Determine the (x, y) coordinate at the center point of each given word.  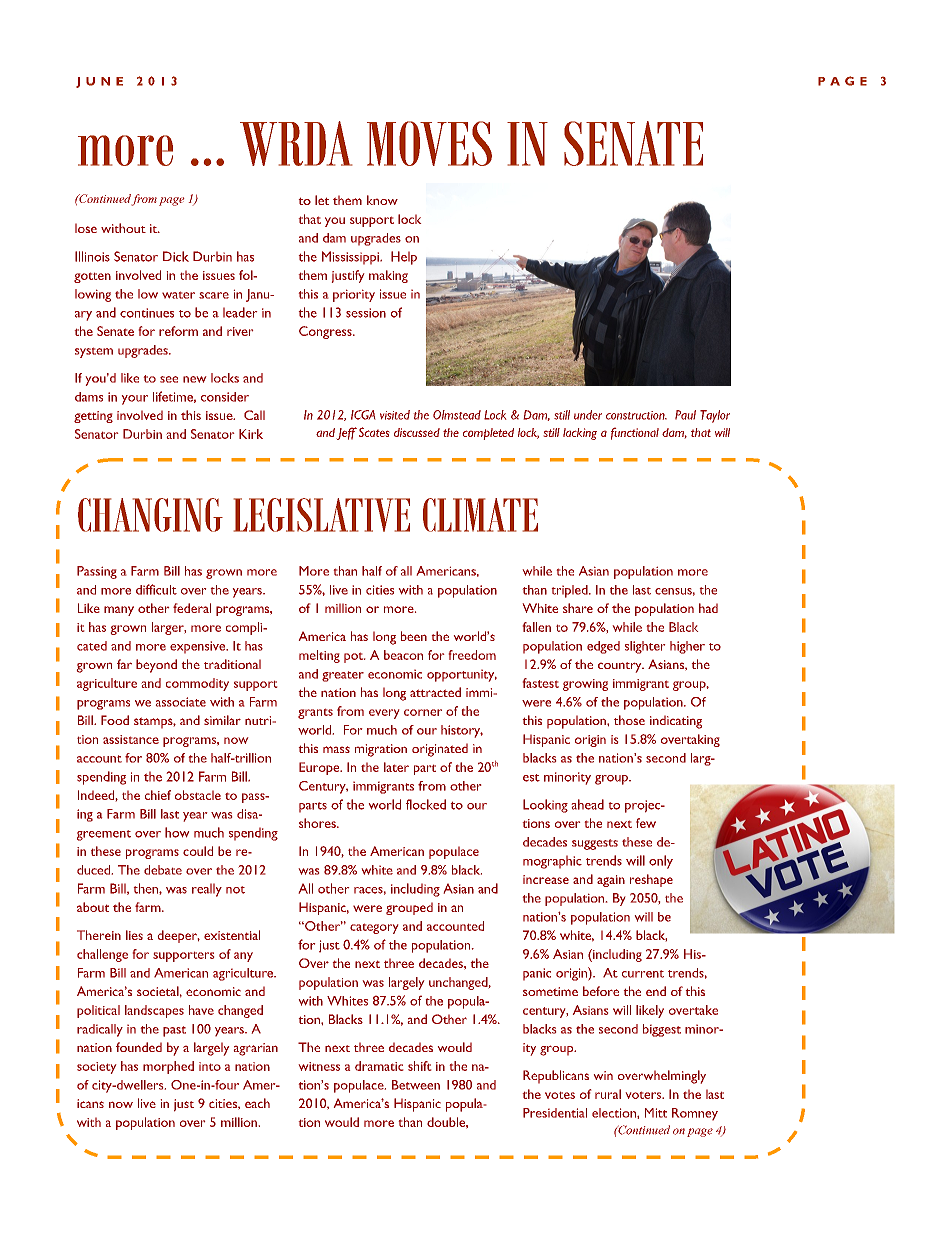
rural (608, 1094)
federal (192, 608)
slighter (645, 647)
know (382, 200)
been (414, 636)
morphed (168, 1067)
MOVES (429, 143)
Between (416, 1085)
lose (86, 228)
